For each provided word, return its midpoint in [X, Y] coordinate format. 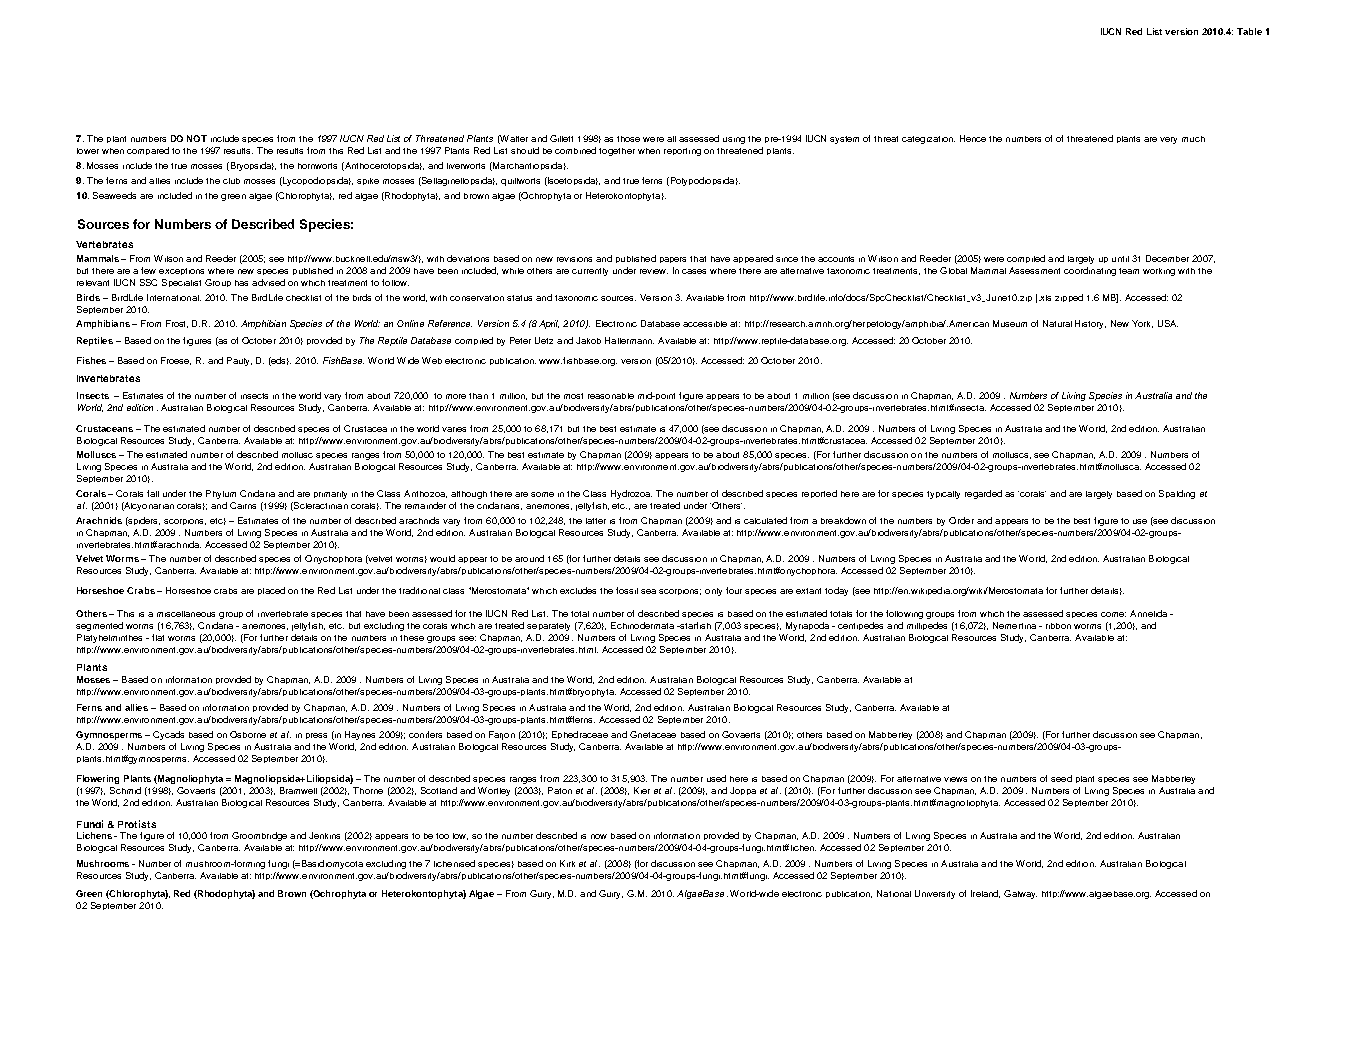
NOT [197, 138]
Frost [177, 324]
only [713, 592]
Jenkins [324, 835]
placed [271, 591]
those [628, 139]
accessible [705, 324]
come [1113, 614]
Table [1249, 31]
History [1090, 324]
